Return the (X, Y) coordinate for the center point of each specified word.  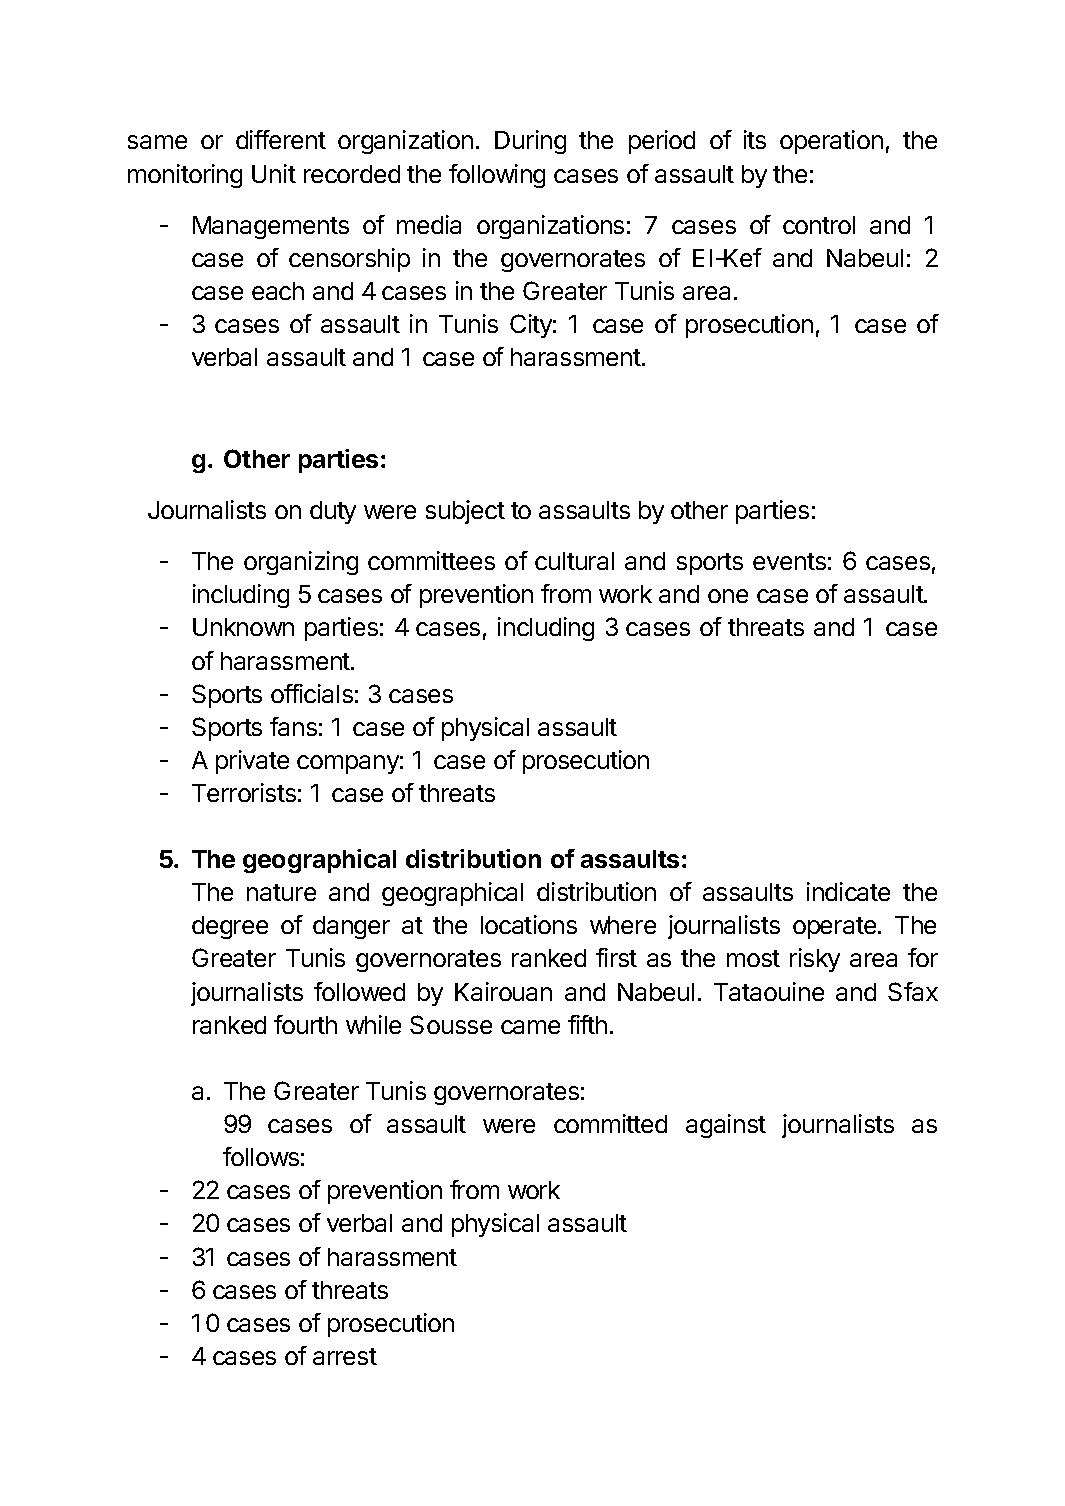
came (530, 1027)
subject (465, 512)
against (726, 1126)
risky (815, 960)
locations (529, 924)
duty (333, 512)
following (497, 176)
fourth (305, 1024)
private (252, 762)
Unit (274, 173)
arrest (345, 1356)
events (789, 561)
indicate (848, 891)
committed (610, 1123)
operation (831, 142)
